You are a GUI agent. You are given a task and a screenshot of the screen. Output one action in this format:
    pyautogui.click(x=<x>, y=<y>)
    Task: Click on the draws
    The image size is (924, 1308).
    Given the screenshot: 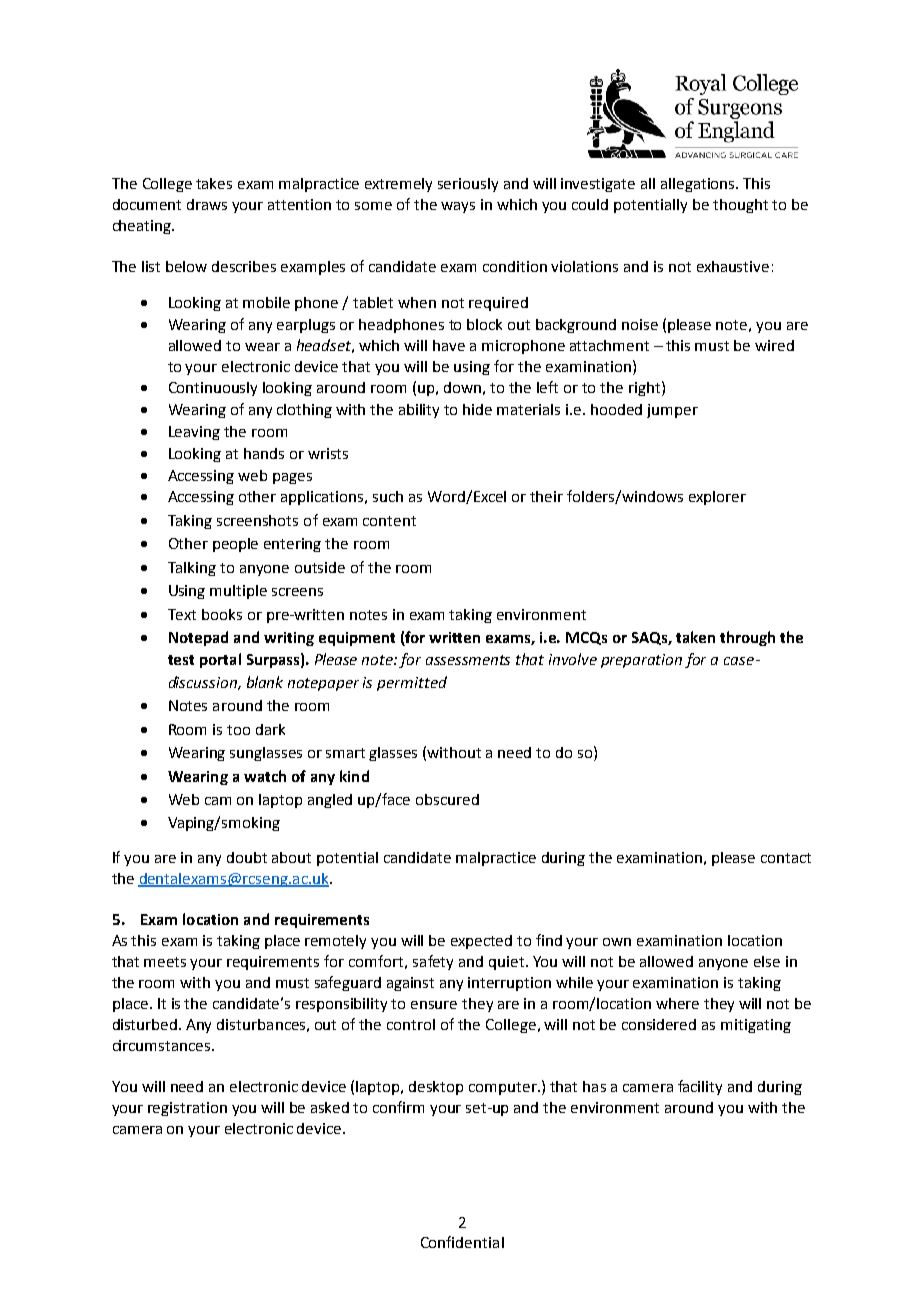 What is the action you would take?
    pyautogui.click(x=207, y=204)
